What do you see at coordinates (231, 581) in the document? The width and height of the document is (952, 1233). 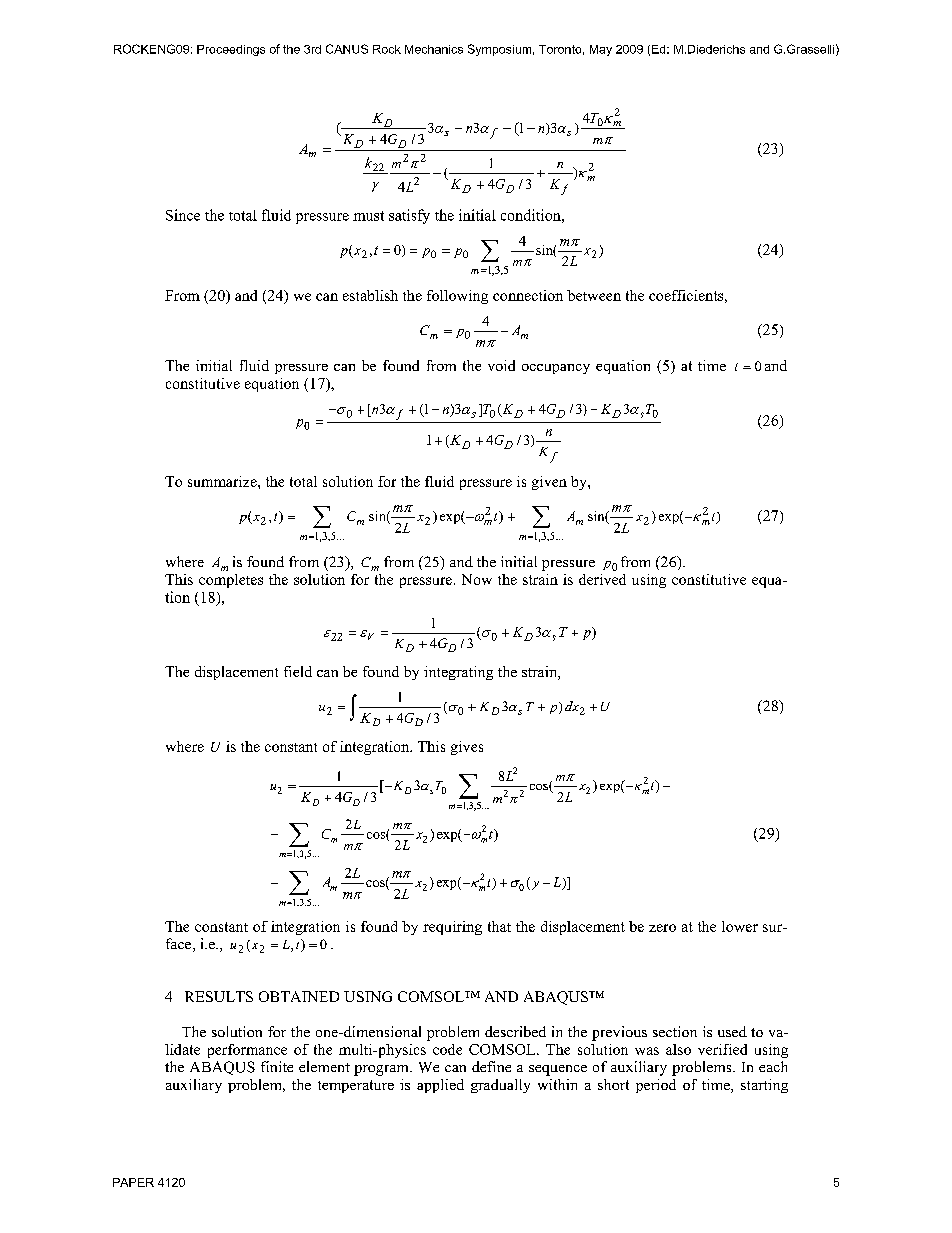 I see `completes` at bounding box center [231, 581].
